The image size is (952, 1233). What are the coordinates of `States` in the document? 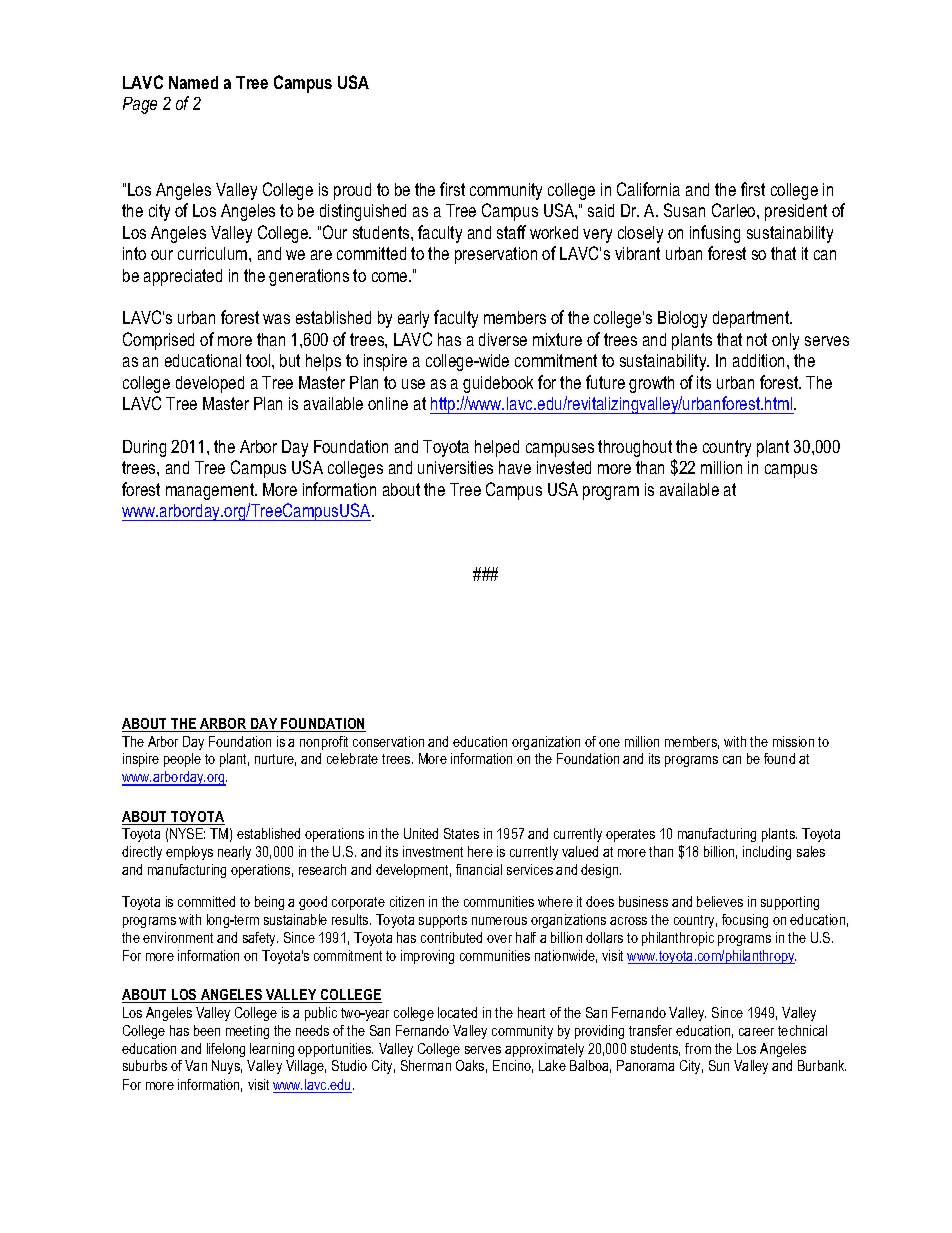 It's located at (461, 833).
